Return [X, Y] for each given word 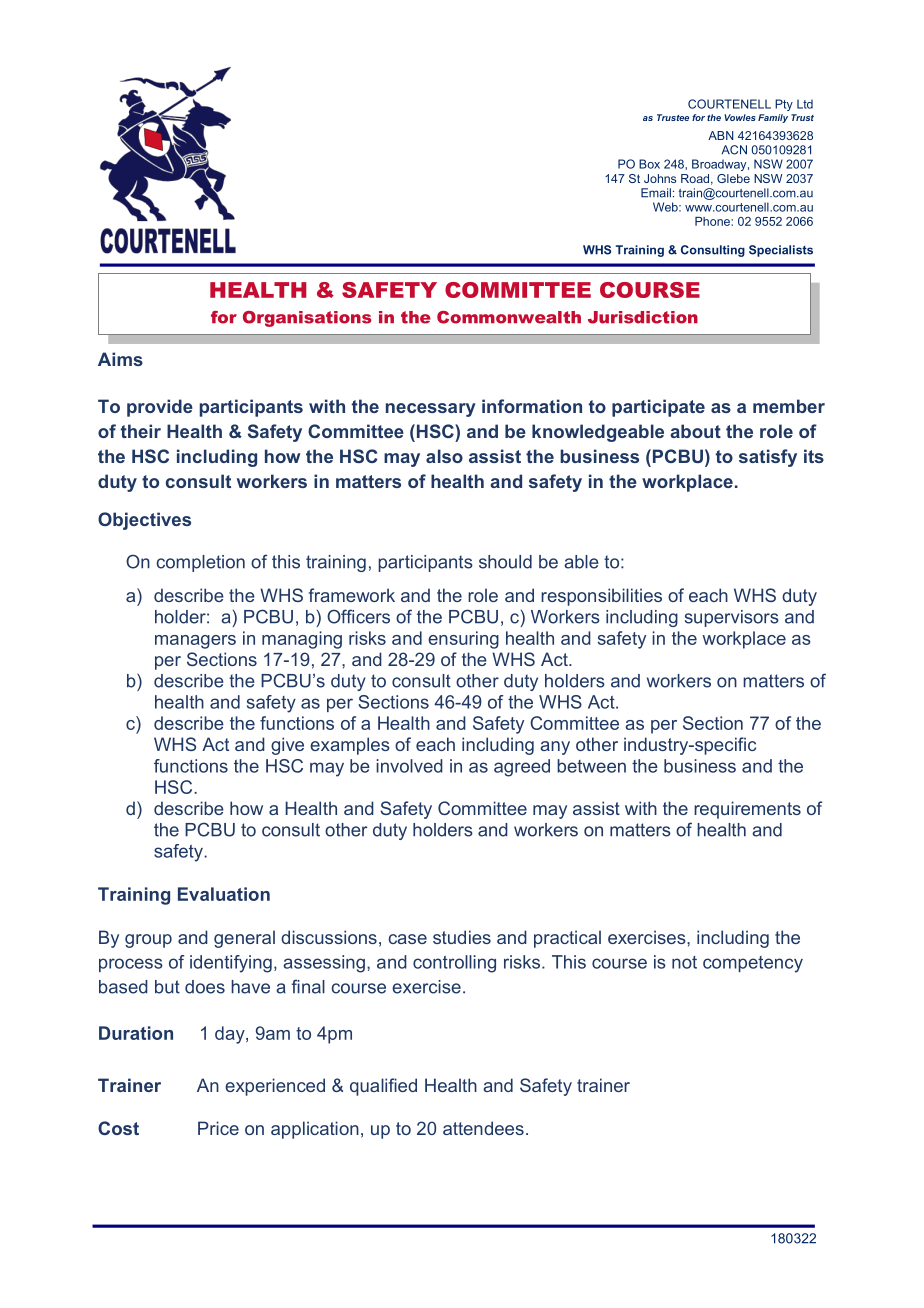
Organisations [307, 319]
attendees [483, 1128]
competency [753, 964]
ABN [721, 135]
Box [649, 164]
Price [218, 1128]
